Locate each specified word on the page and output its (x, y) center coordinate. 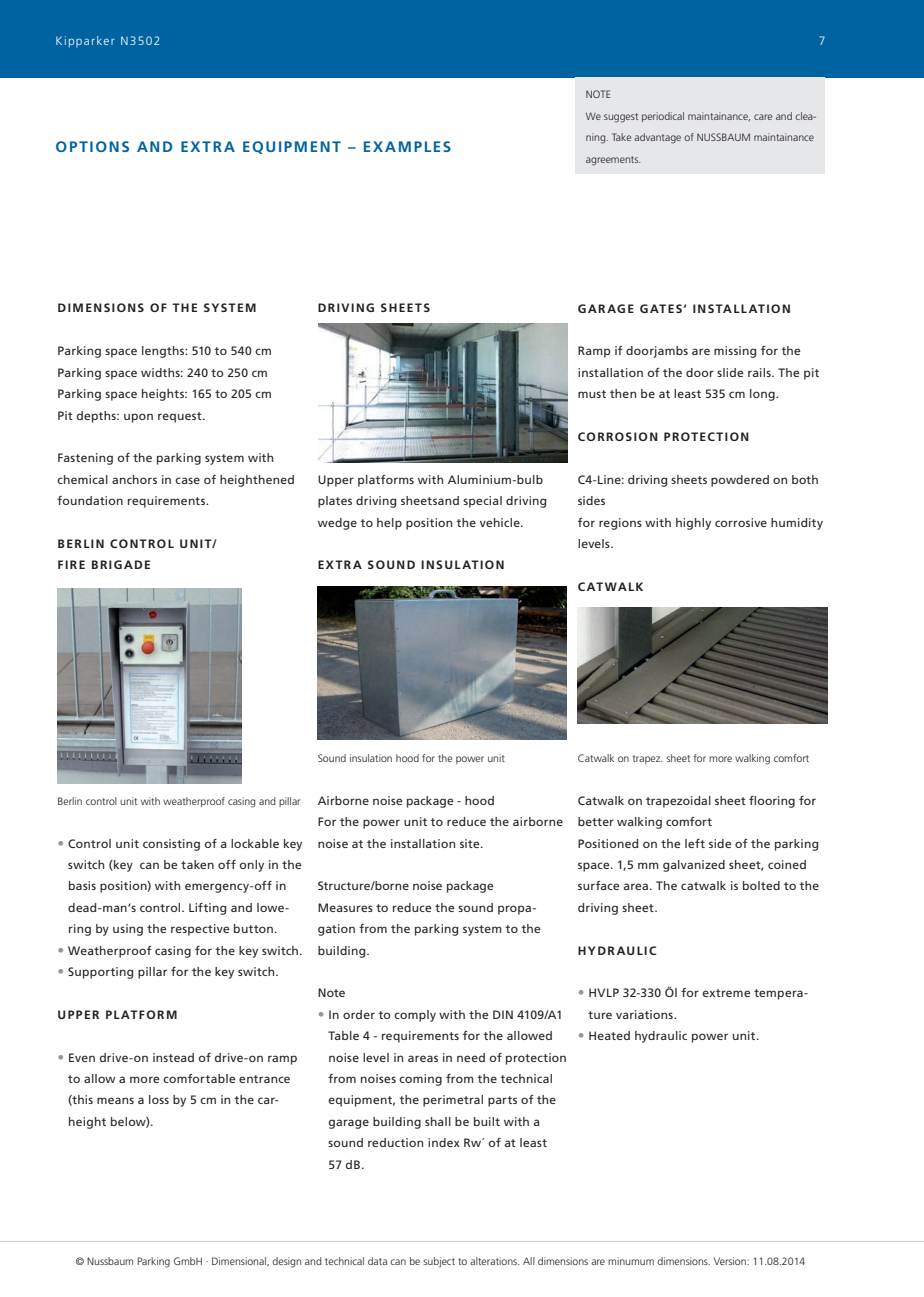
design (286, 1262)
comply (415, 1016)
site (471, 843)
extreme (726, 993)
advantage (657, 138)
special (482, 502)
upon (138, 418)
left (695, 843)
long (763, 395)
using (128, 930)
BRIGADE (121, 564)
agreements (613, 161)
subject (439, 1262)
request (181, 417)
